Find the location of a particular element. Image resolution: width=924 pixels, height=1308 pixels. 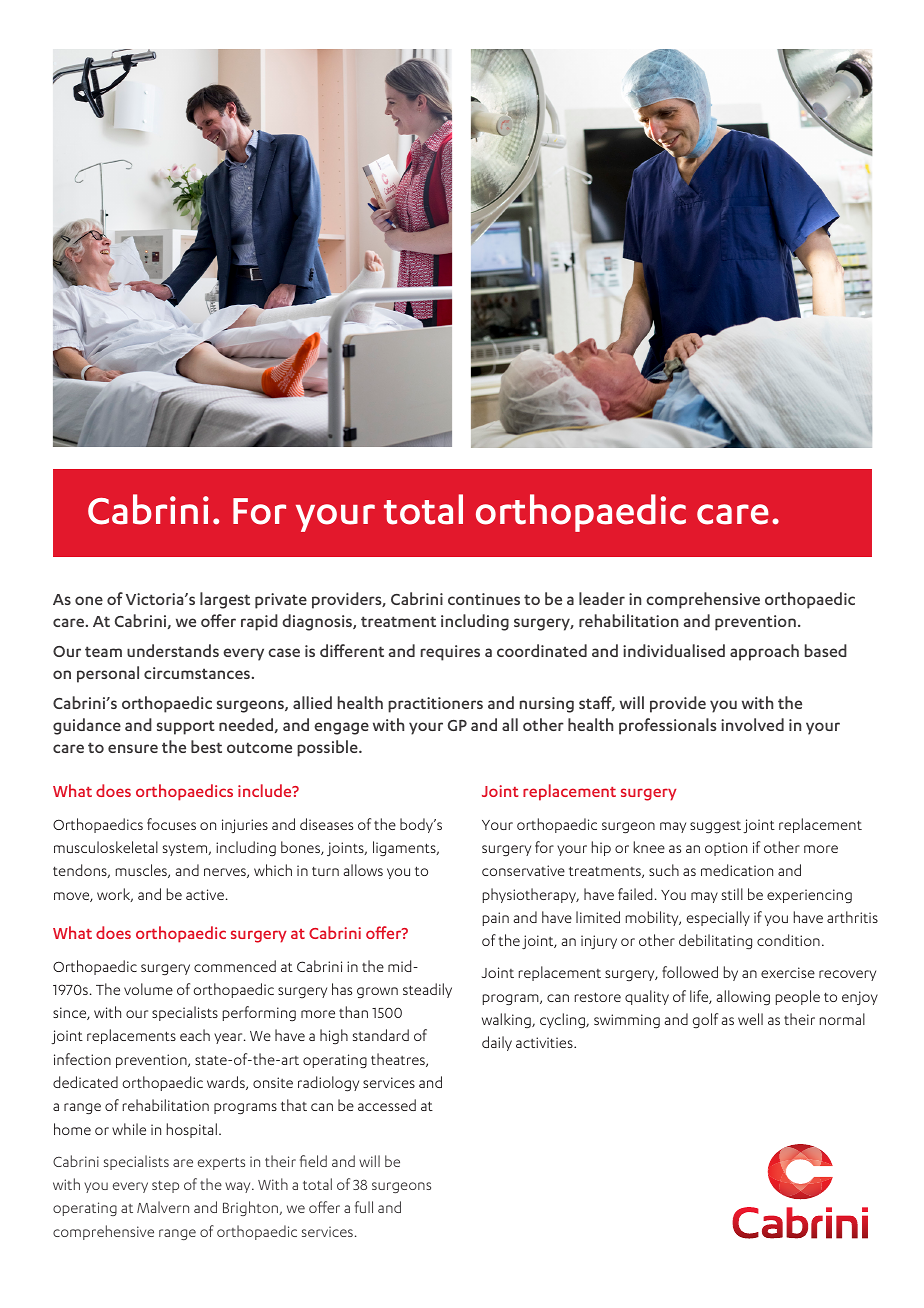

accessed is located at coordinates (387, 1105).
